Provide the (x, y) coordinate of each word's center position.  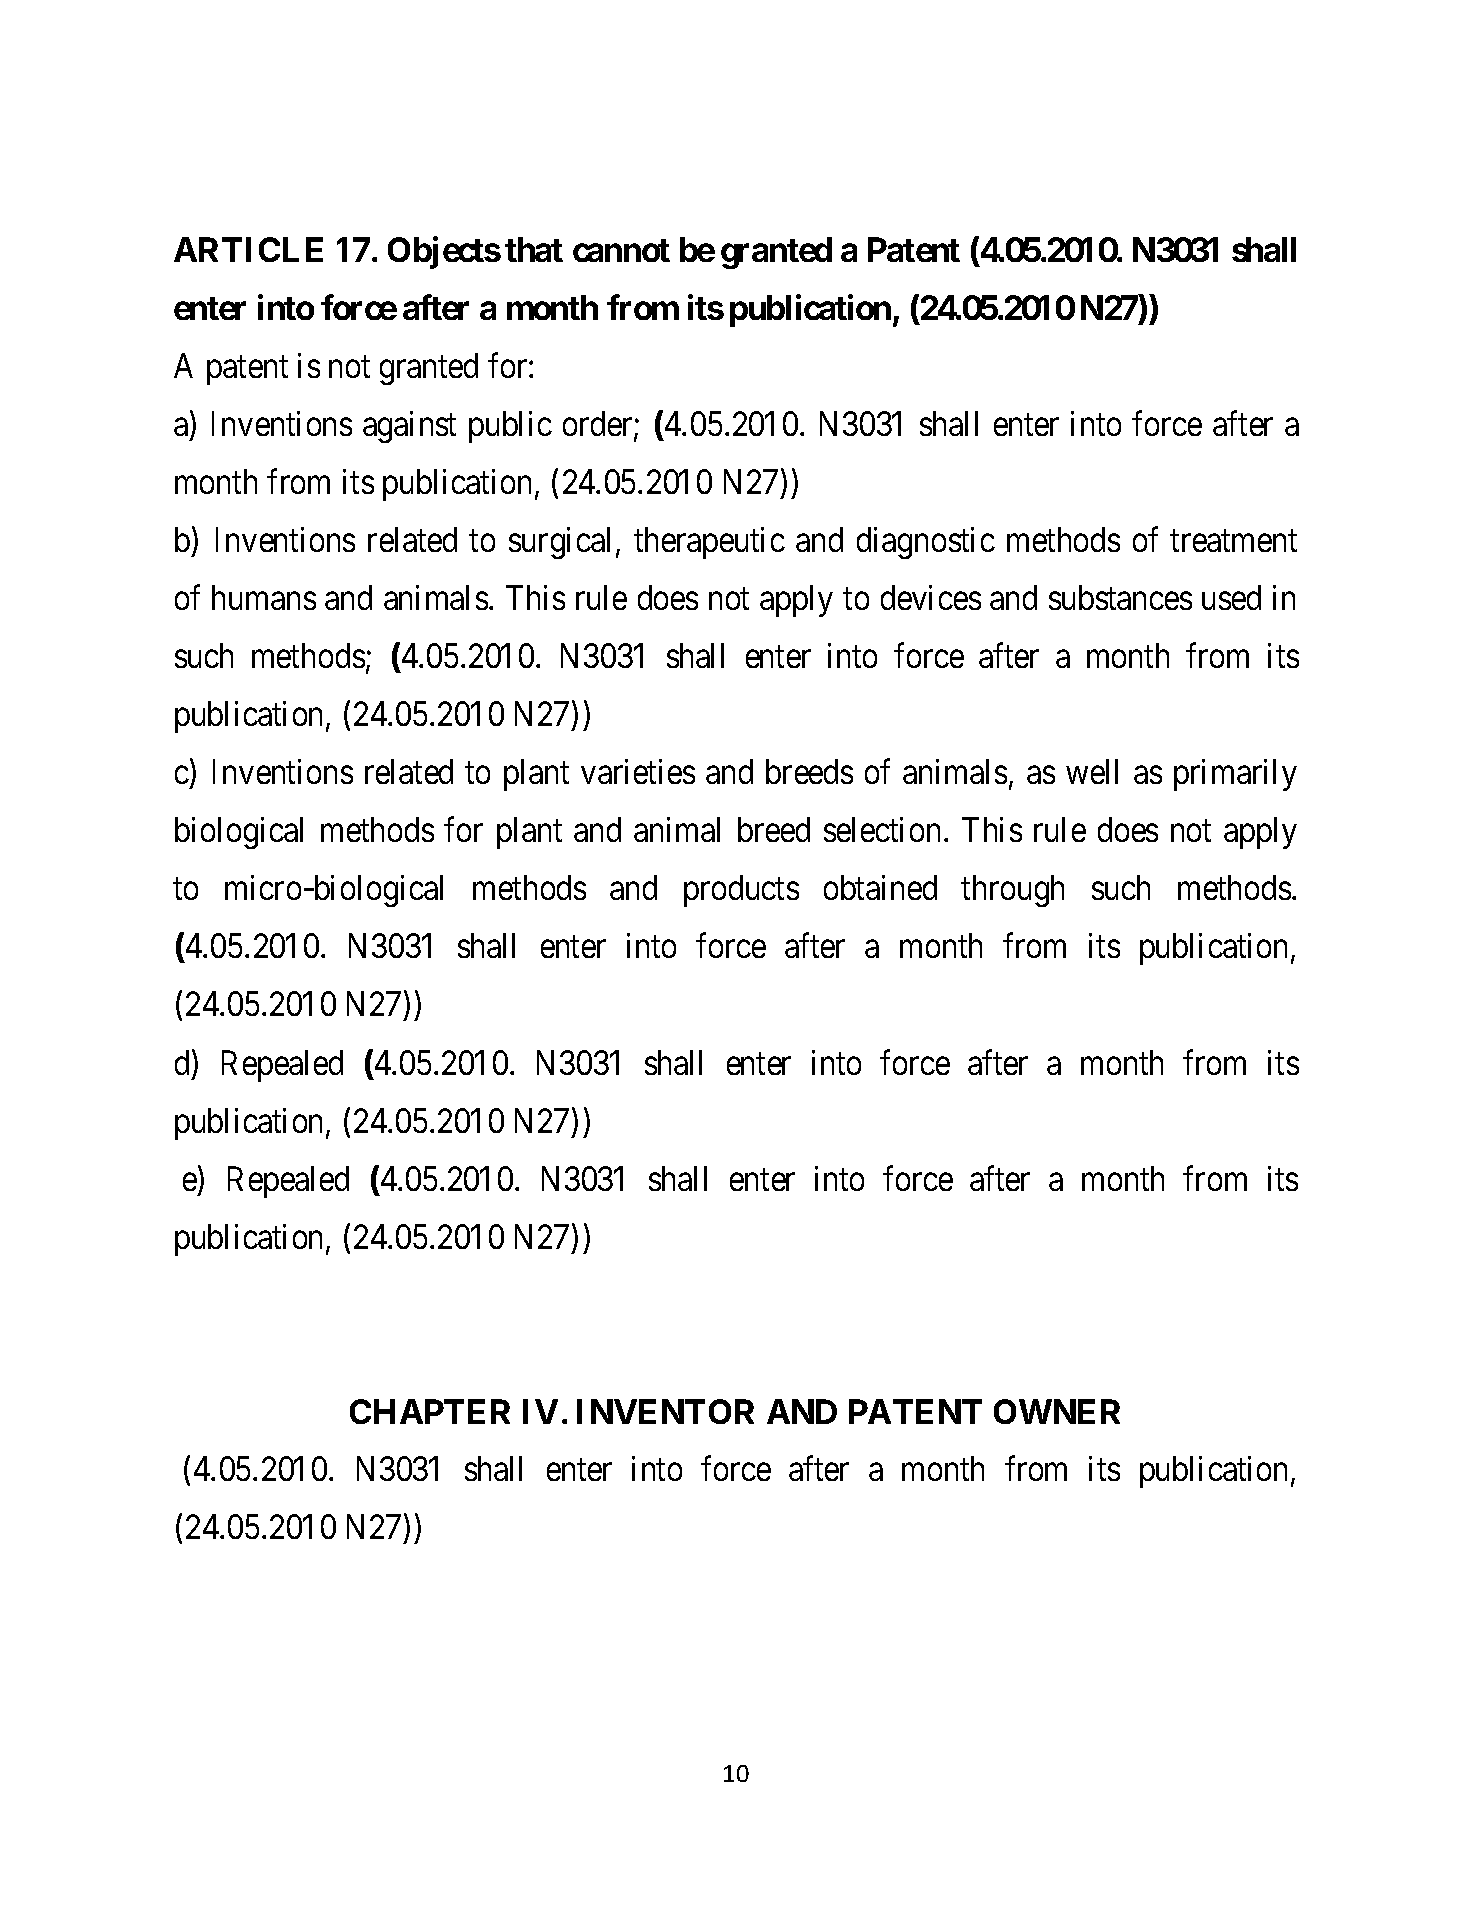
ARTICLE (248, 249)
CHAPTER (430, 1411)
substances (1120, 597)
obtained (880, 887)
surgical (559, 543)
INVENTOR (665, 1411)
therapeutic (709, 543)
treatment (1233, 541)
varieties (638, 771)
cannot (621, 250)
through (1012, 891)
